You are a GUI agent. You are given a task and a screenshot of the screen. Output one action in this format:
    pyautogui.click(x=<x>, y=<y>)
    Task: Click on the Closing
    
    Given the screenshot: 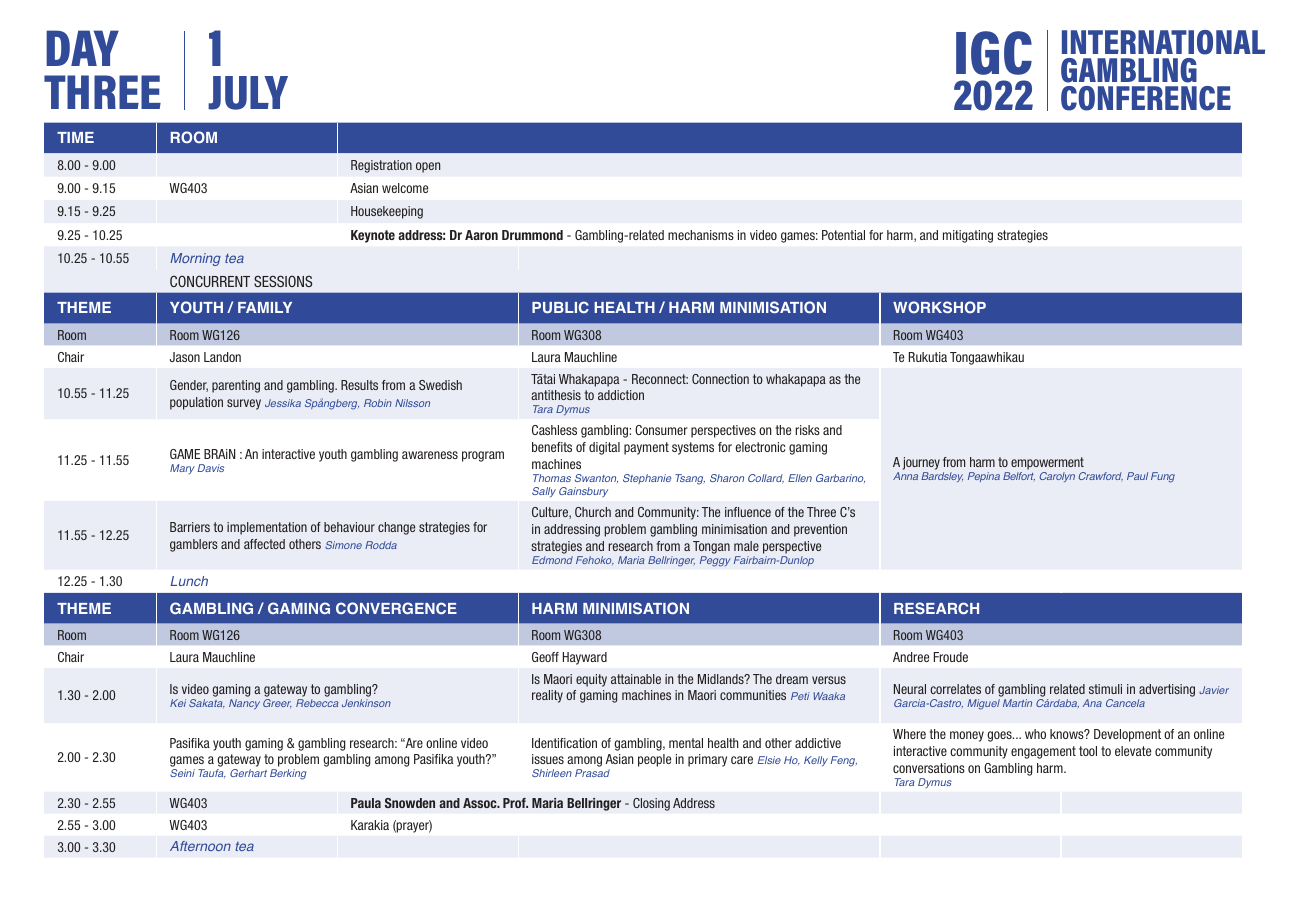 What is the action you would take?
    pyautogui.click(x=651, y=804)
